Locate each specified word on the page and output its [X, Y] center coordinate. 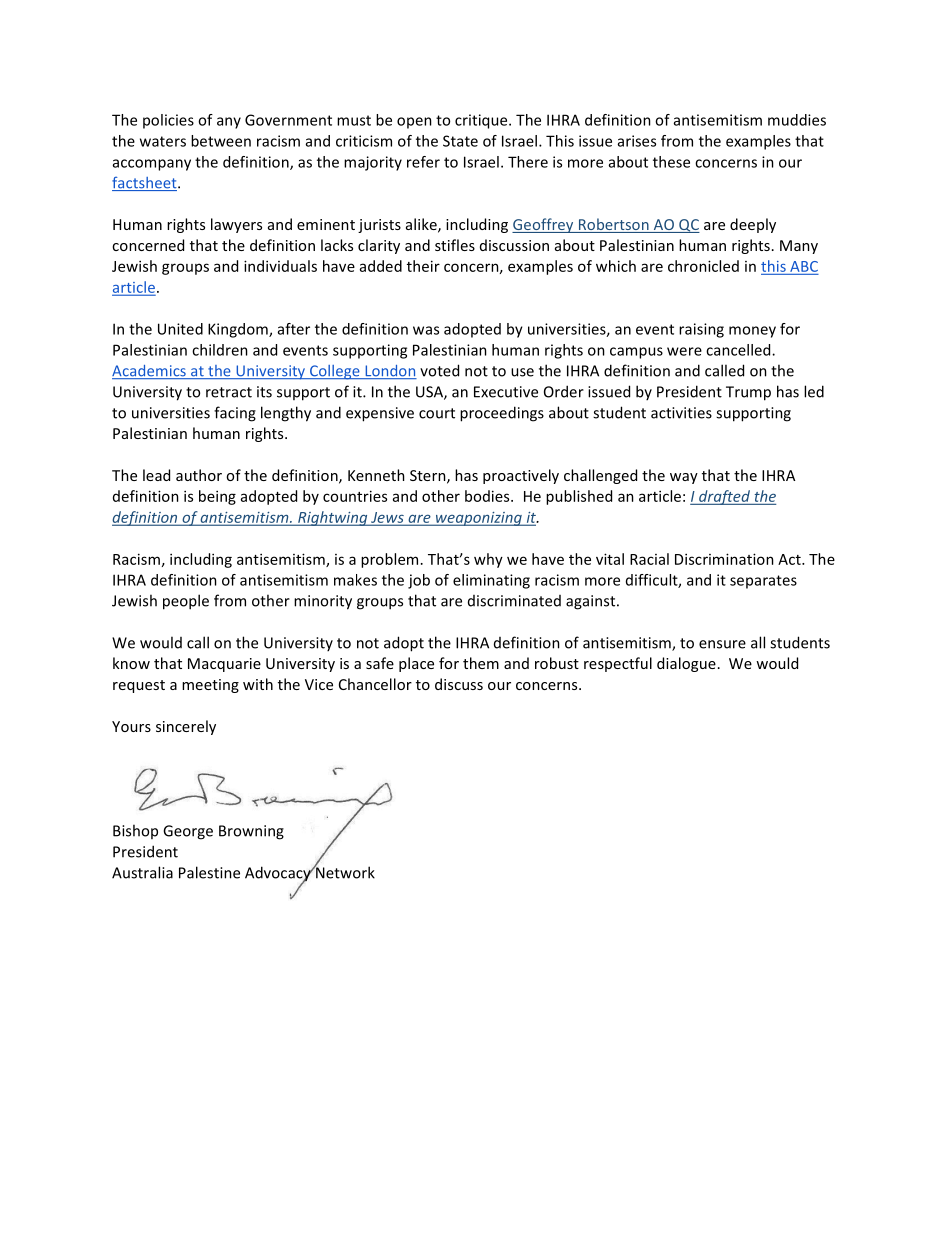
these [671, 162]
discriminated [514, 601]
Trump [748, 393]
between [221, 141]
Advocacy [279, 875]
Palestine [209, 872]
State [460, 141]
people [186, 602]
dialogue [686, 664]
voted [439, 370]
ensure [722, 644]
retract [229, 392]
